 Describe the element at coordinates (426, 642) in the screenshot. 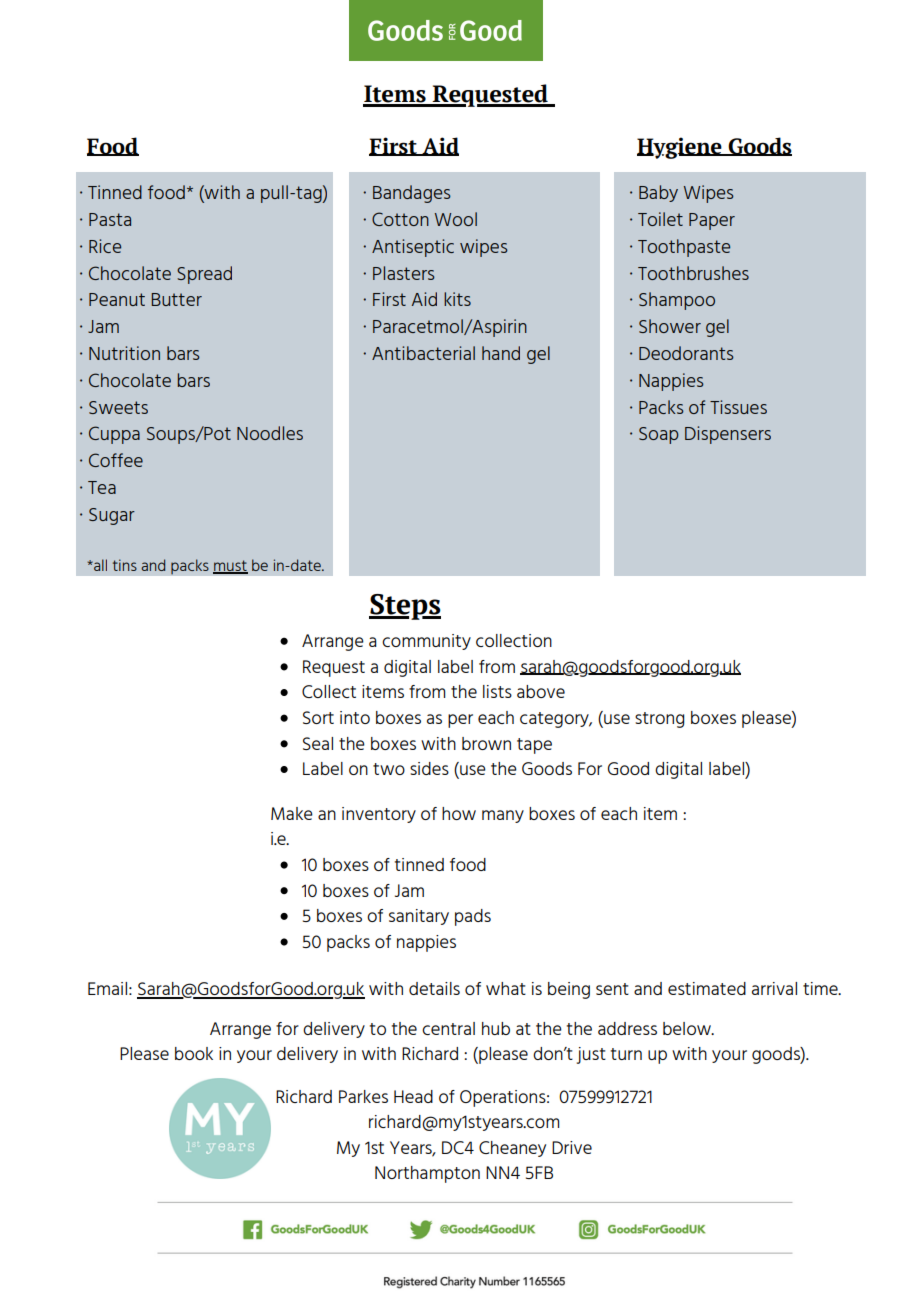

I see `community` at that location.
